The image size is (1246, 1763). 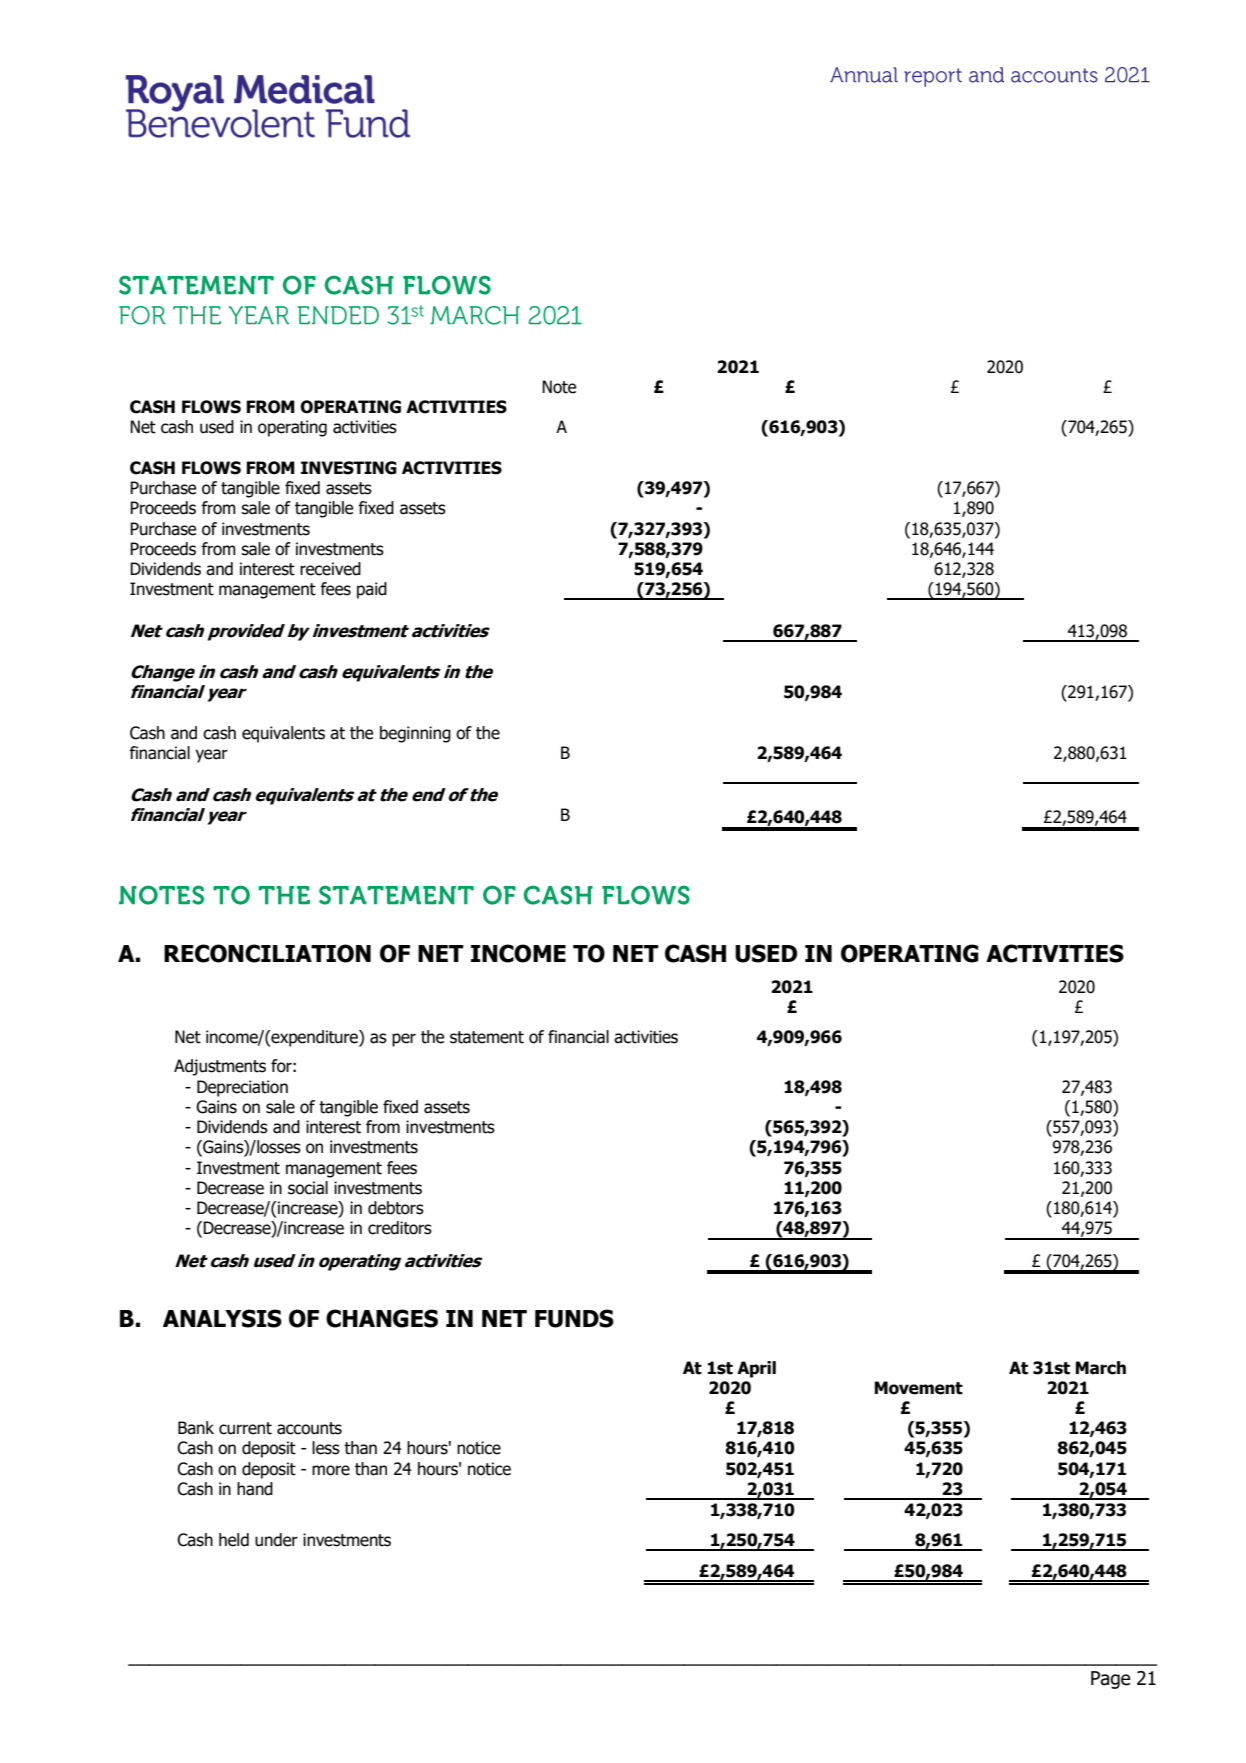 What do you see at coordinates (309, 1428) in the screenshot?
I see `accounts` at bounding box center [309, 1428].
